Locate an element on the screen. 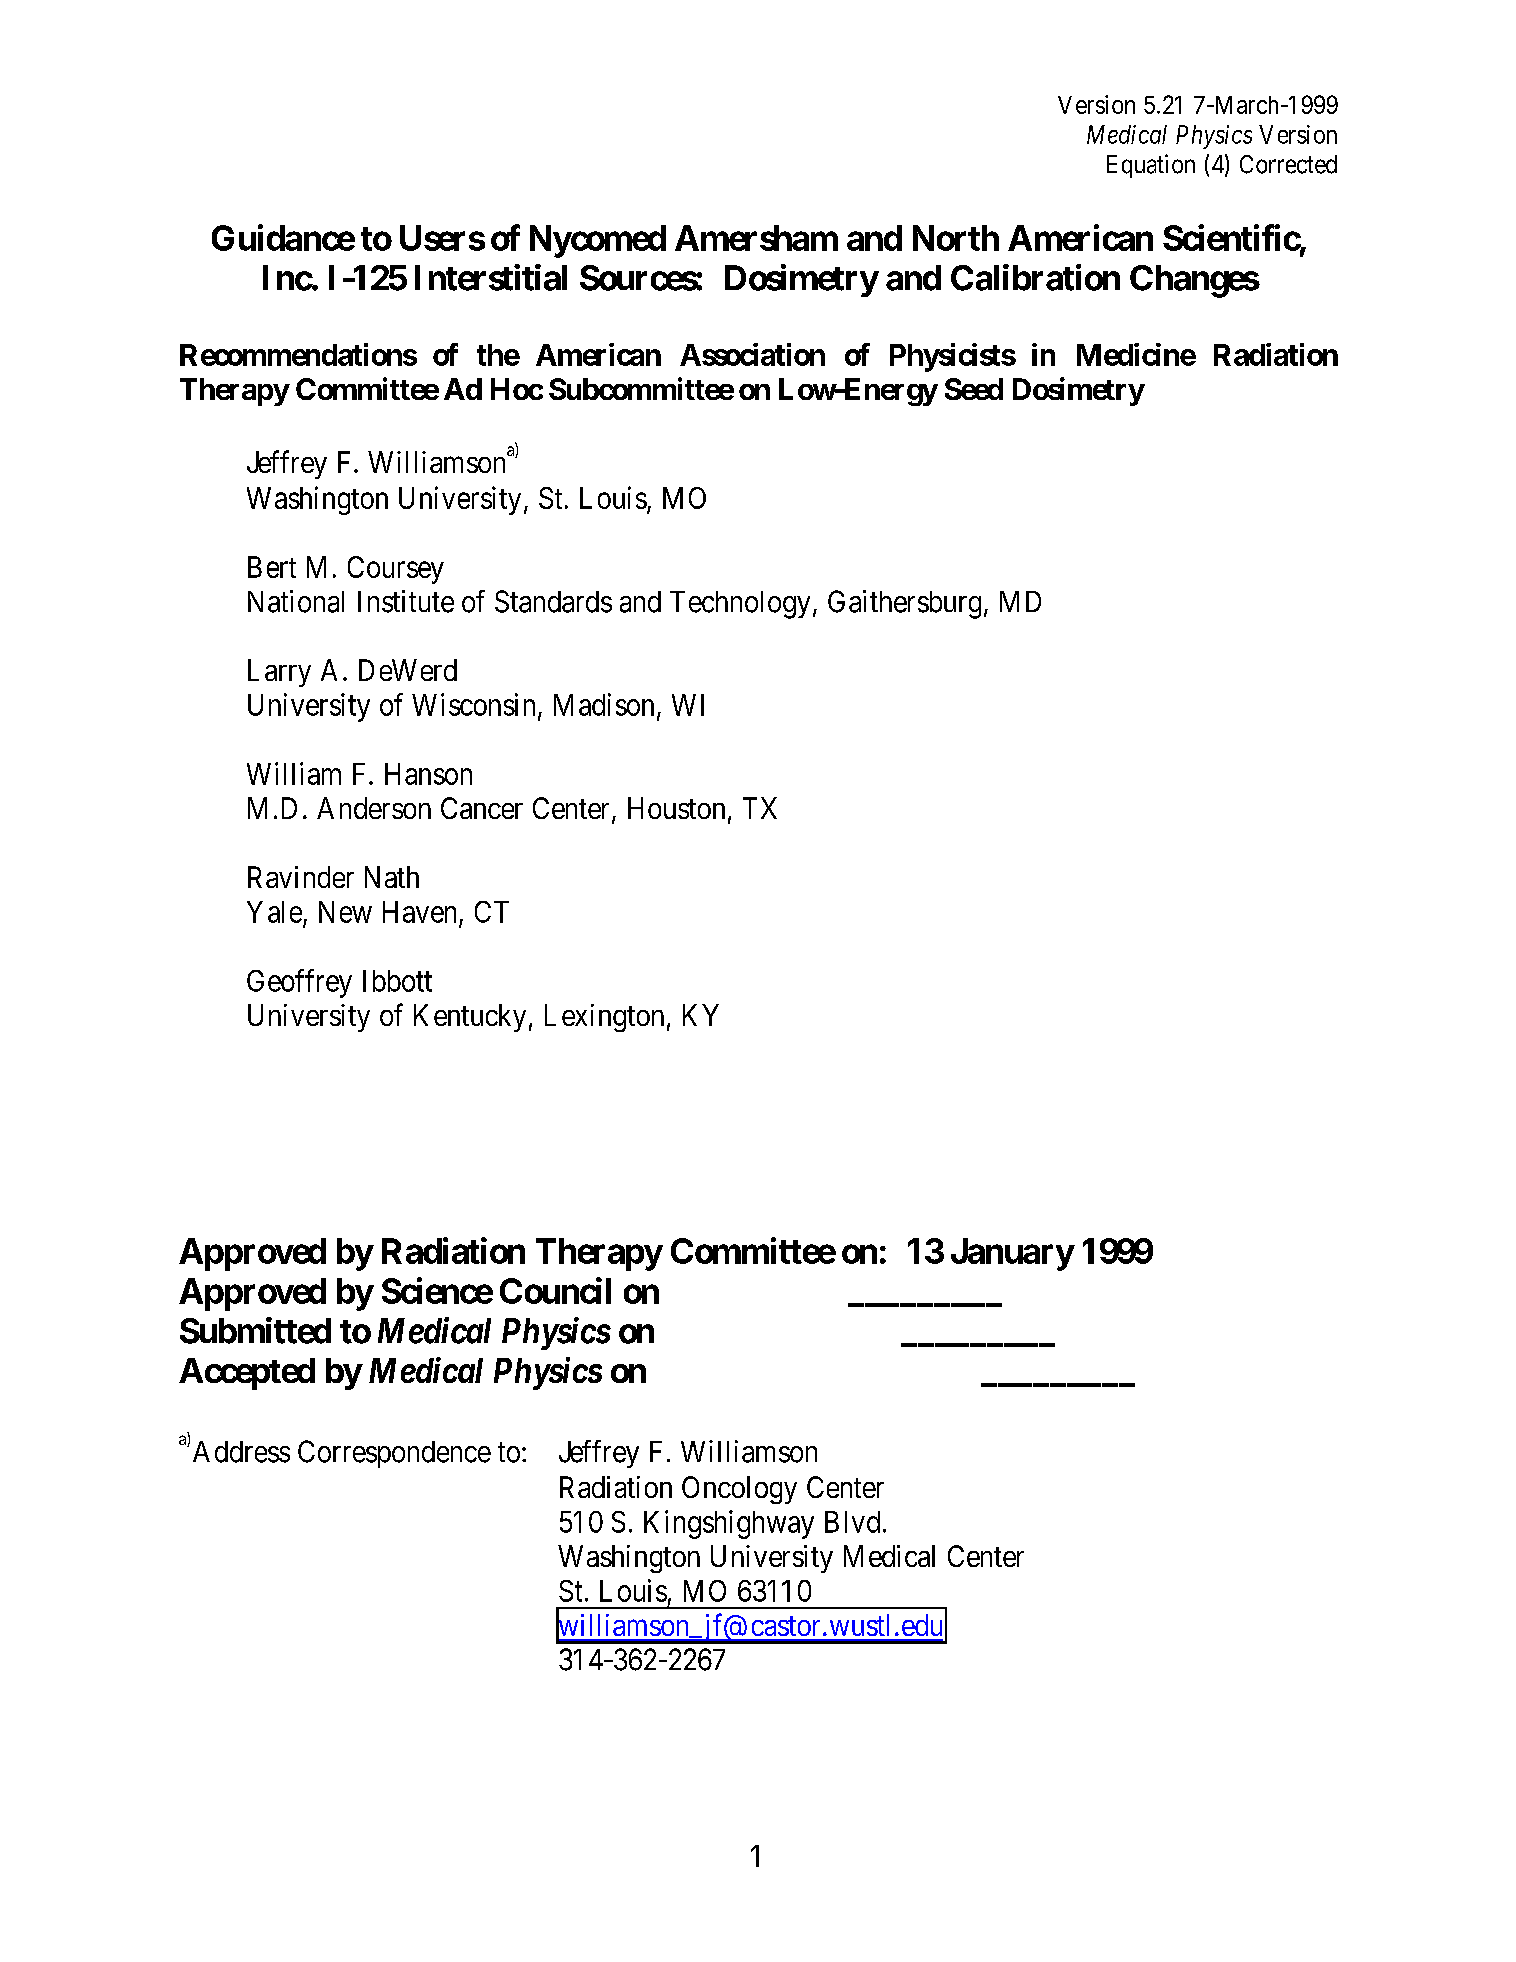 Image resolution: width=1516 pixels, height=1962 pixels. Blvd is located at coordinates (852, 1522).
